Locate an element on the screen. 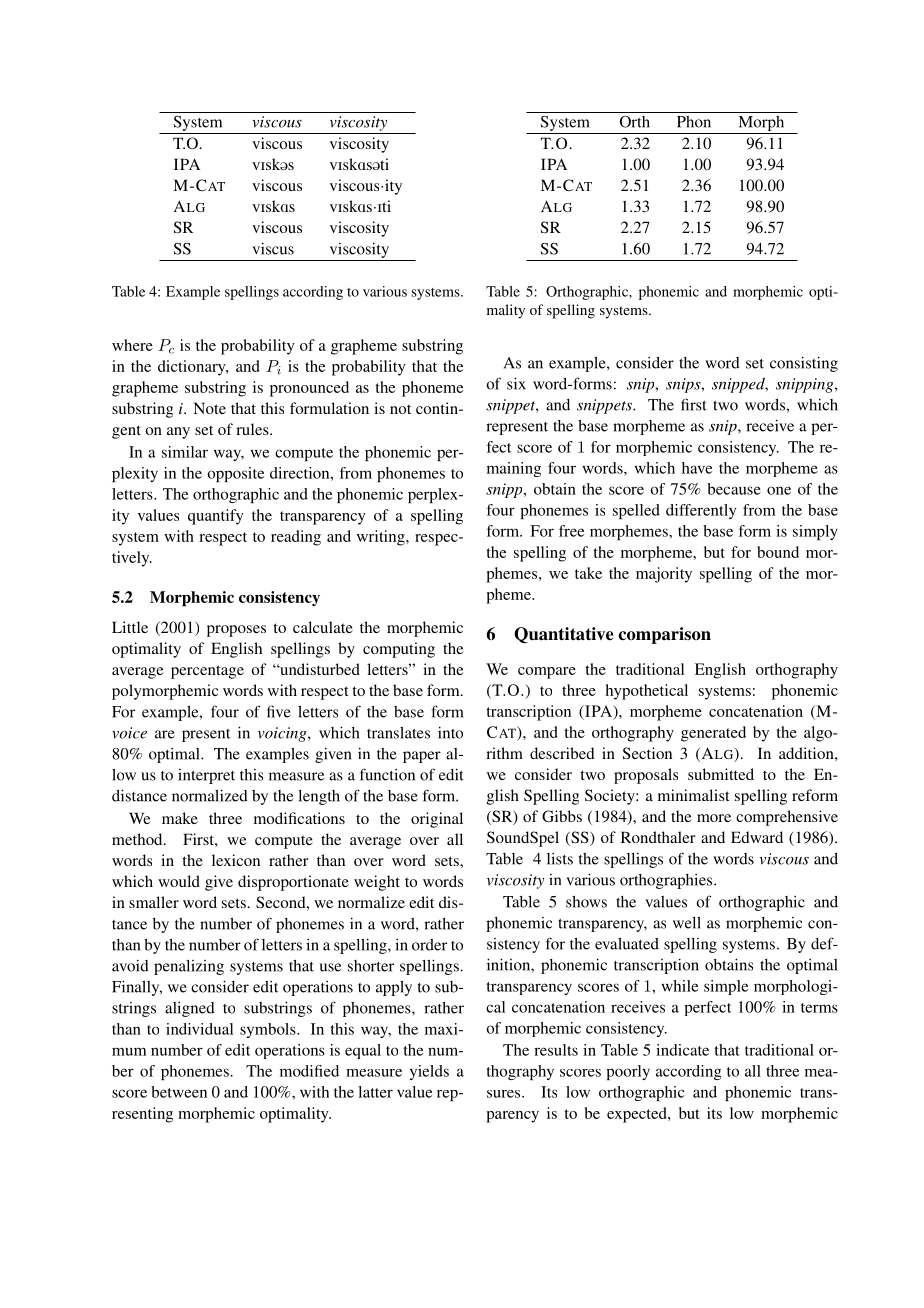  into is located at coordinates (450, 732).
